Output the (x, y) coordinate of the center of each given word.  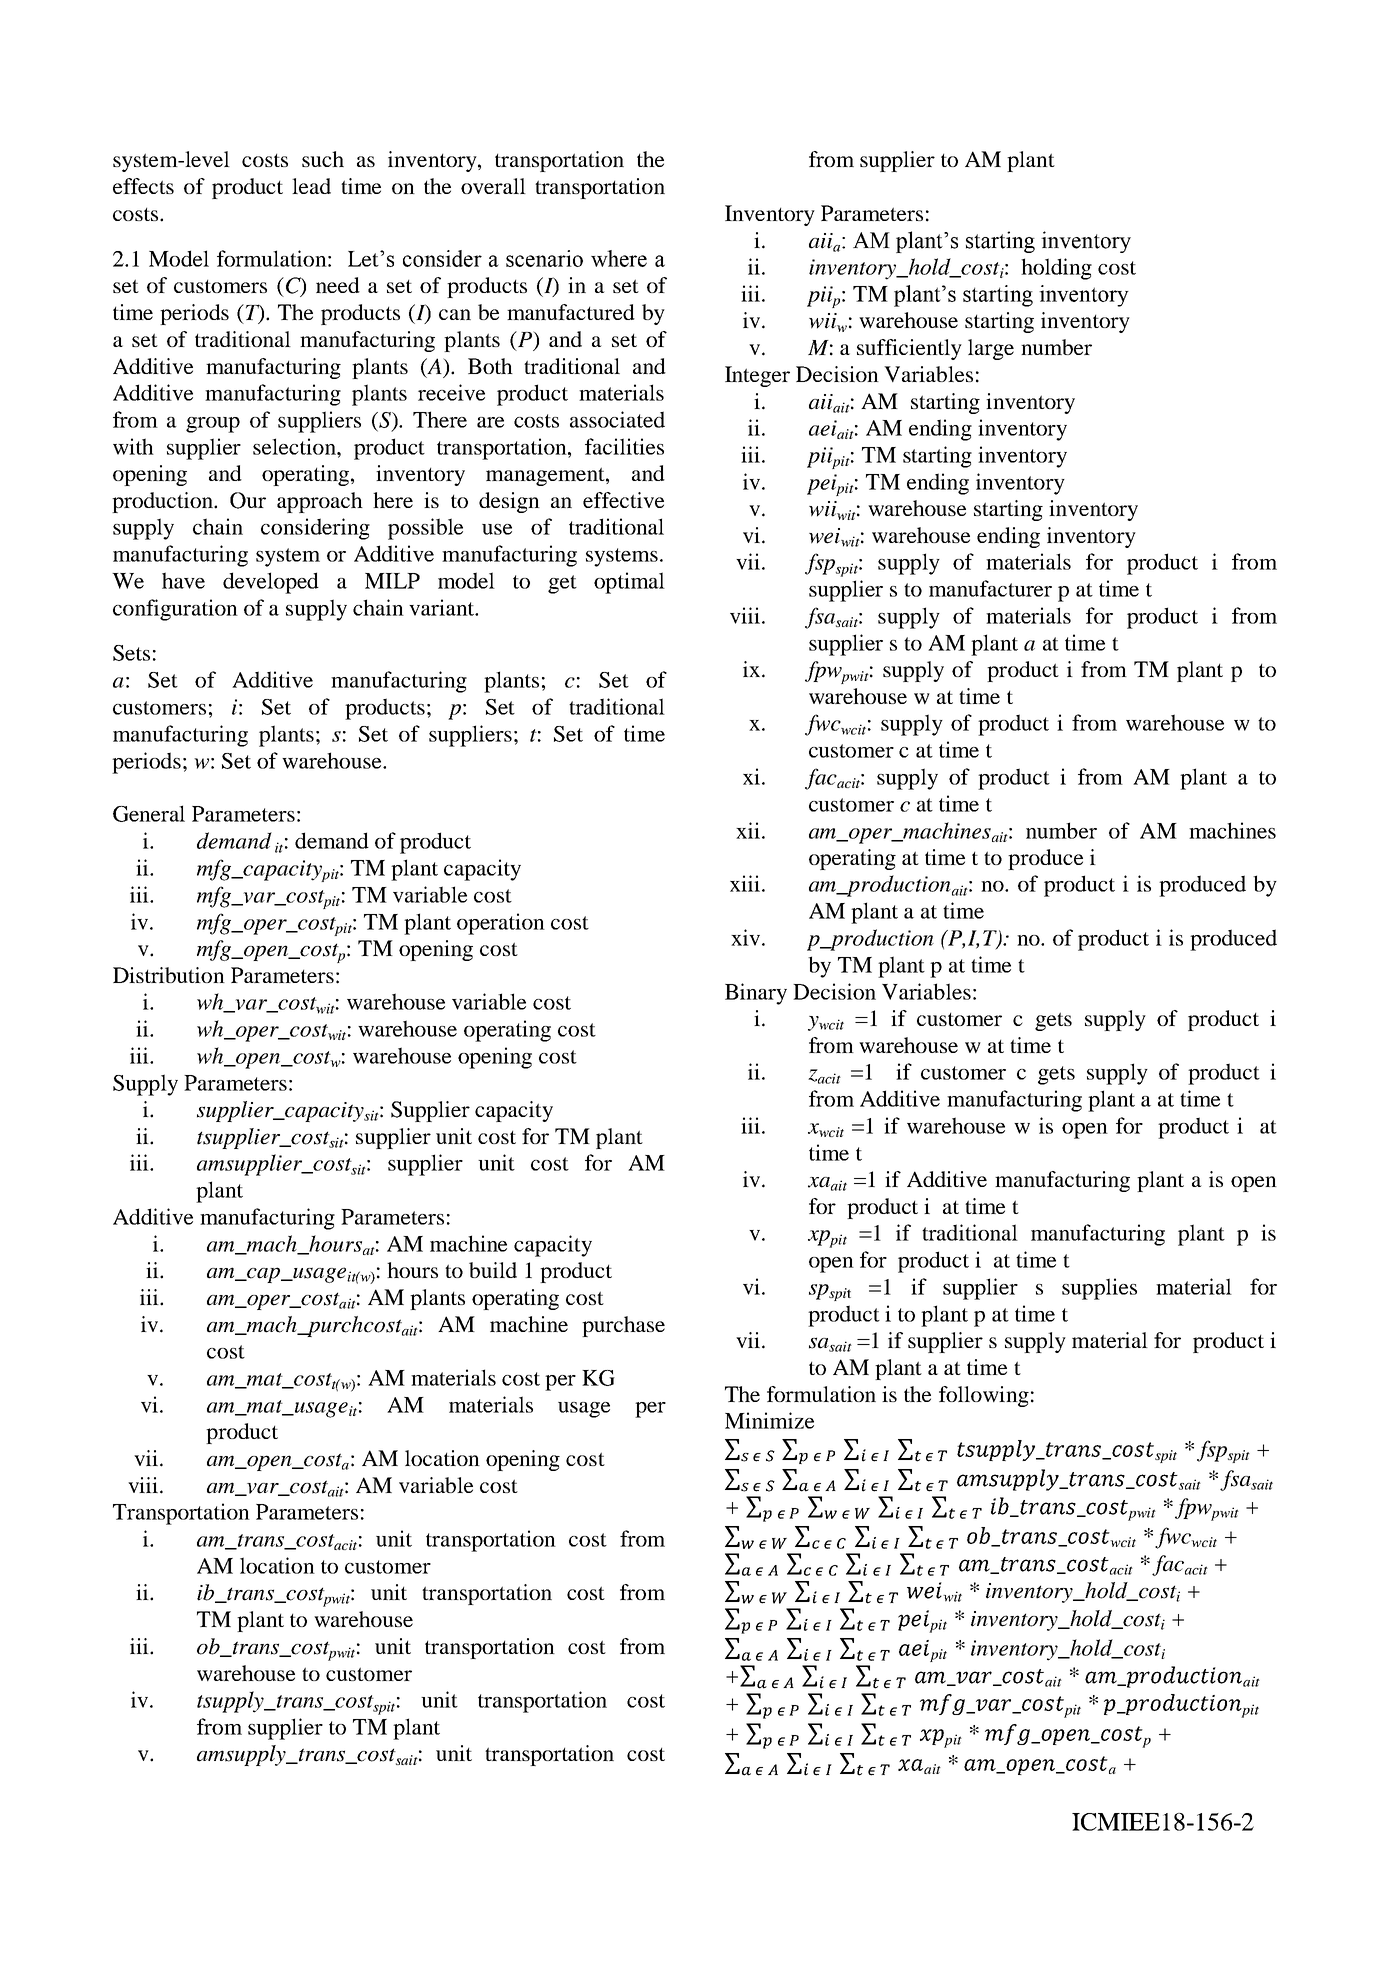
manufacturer (990, 588)
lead (311, 186)
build (493, 1270)
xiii (745, 883)
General (149, 813)
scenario (544, 258)
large (991, 349)
